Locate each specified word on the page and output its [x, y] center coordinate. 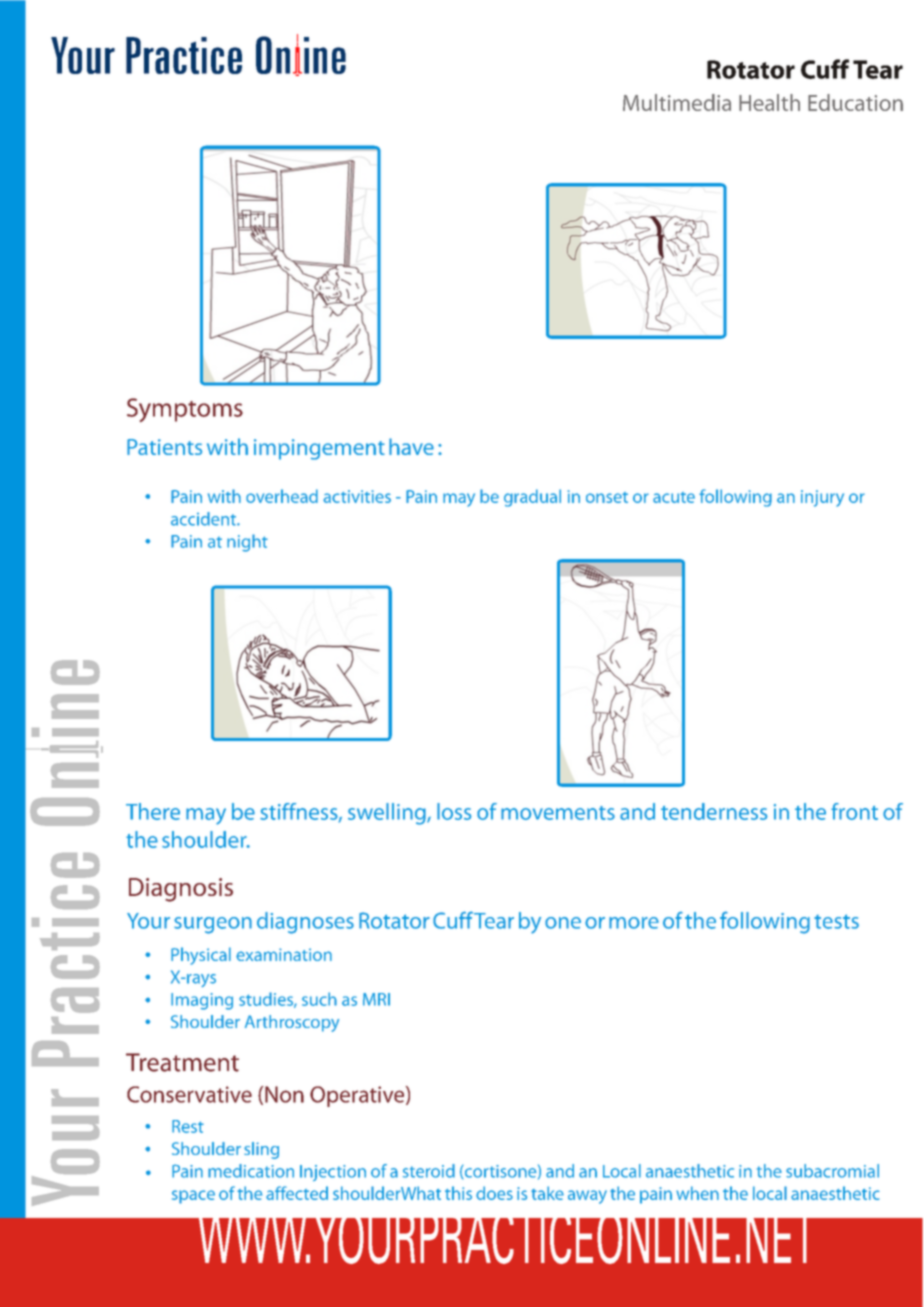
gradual [532, 498]
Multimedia [677, 102]
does [494, 1193]
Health [769, 102]
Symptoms [185, 410]
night [247, 543]
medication [251, 1171]
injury [822, 498]
